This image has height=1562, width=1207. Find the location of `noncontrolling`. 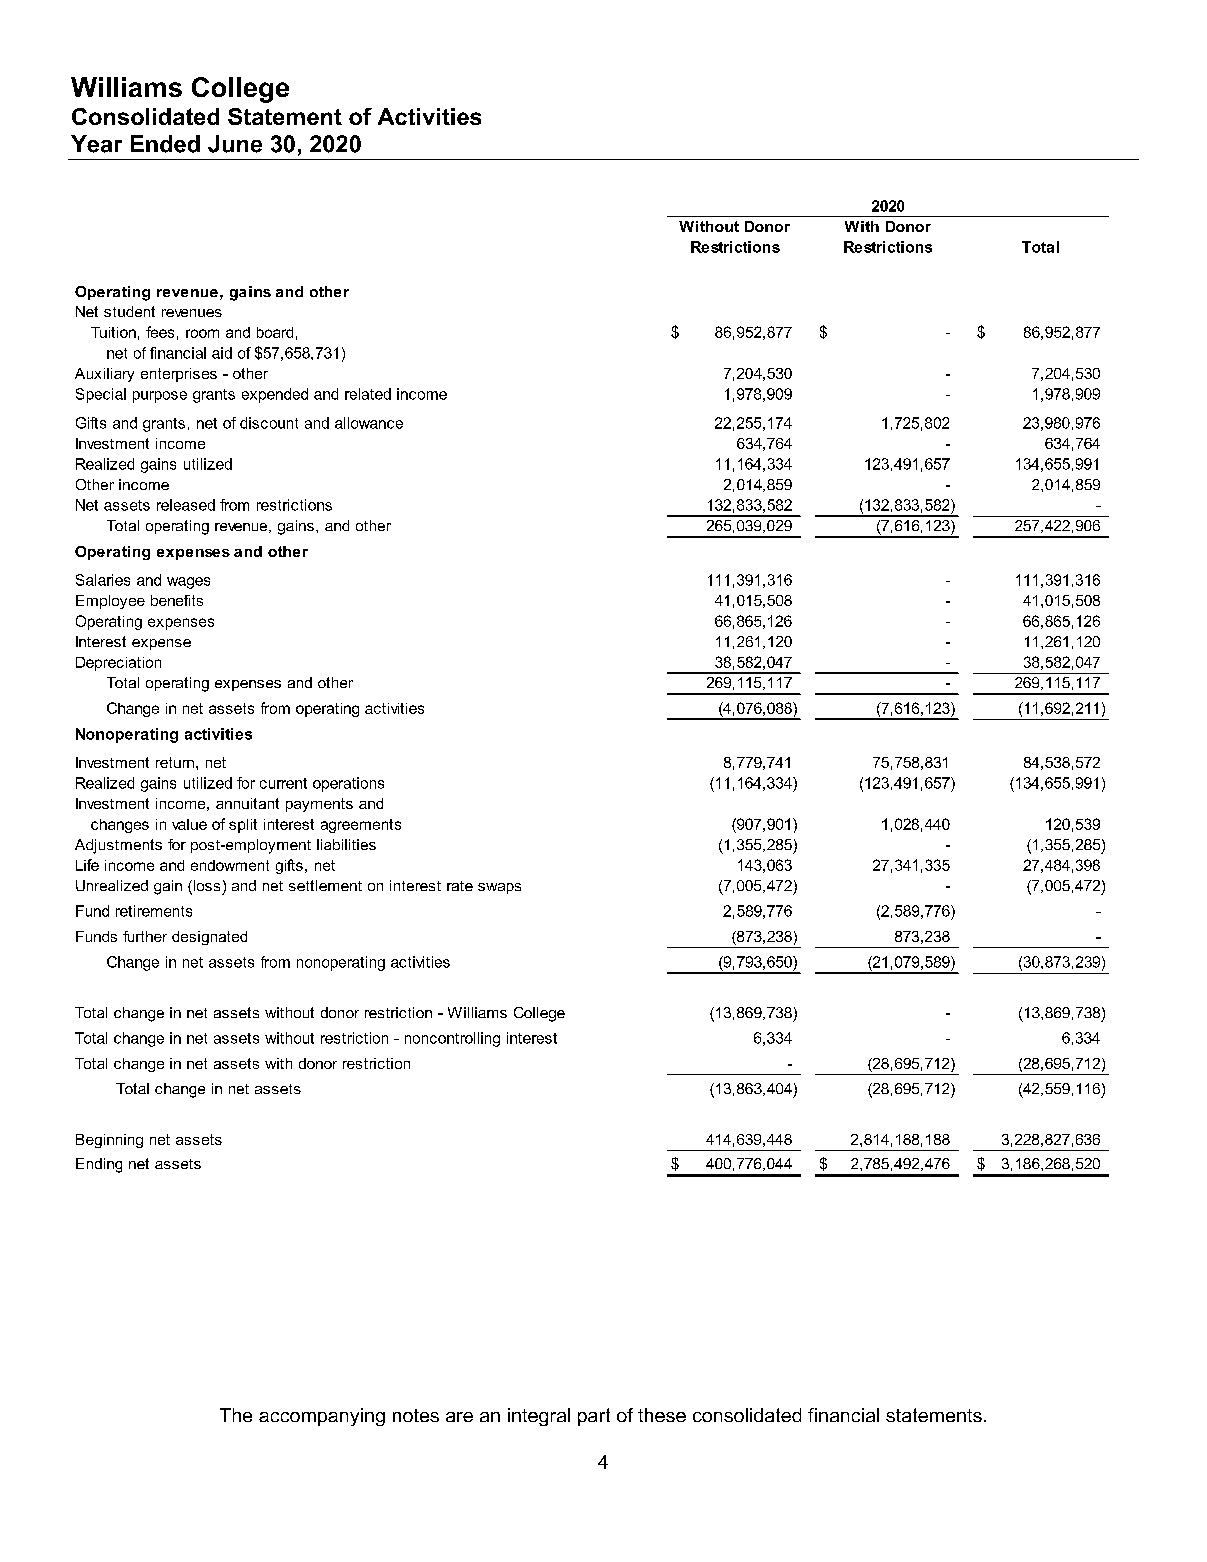

noncontrolling is located at coordinates (452, 1039).
